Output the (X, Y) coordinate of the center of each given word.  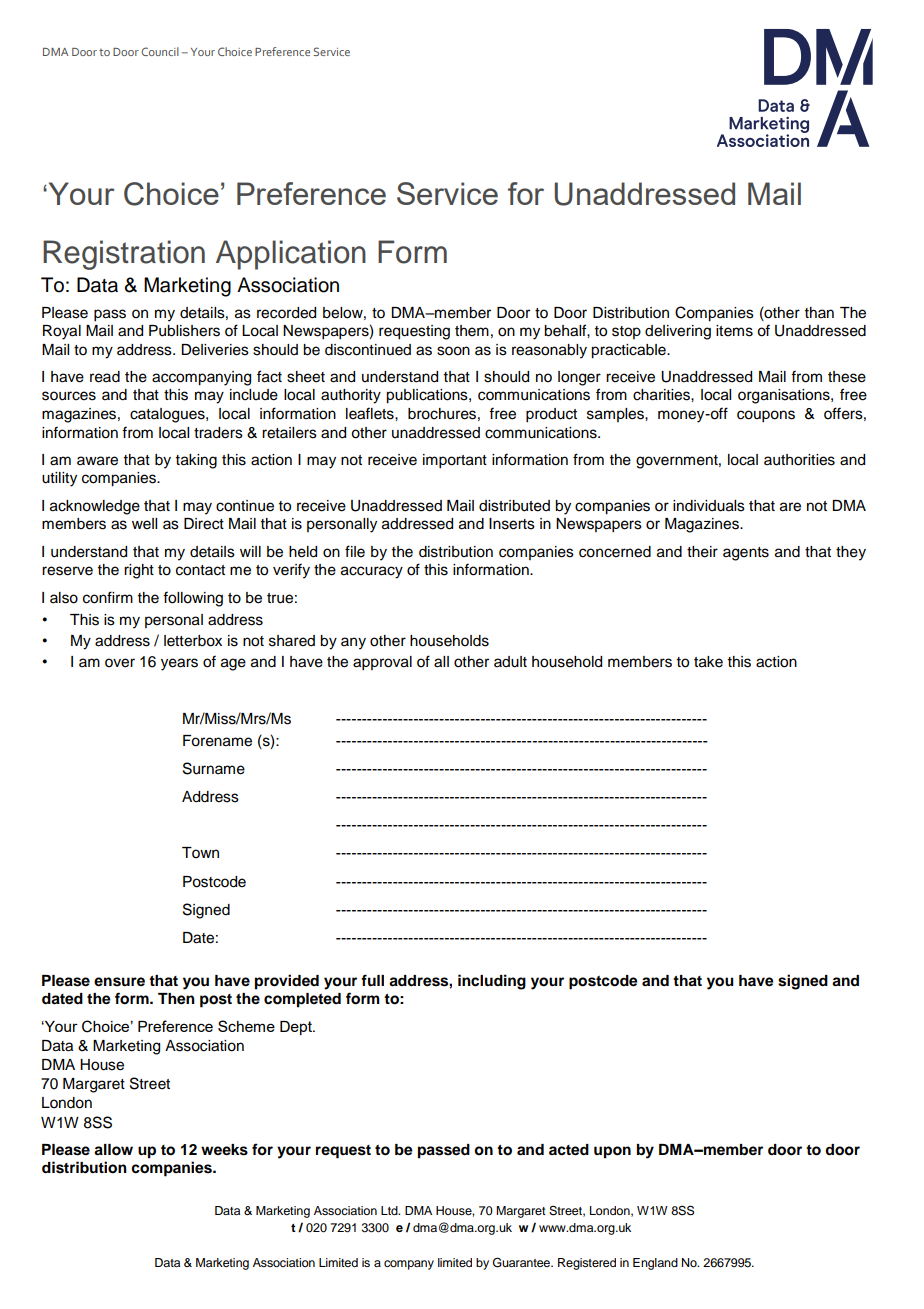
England (655, 1264)
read (105, 377)
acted (569, 1150)
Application (291, 255)
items (734, 331)
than (819, 312)
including (492, 982)
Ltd (390, 1210)
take (708, 662)
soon (453, 351)
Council (160, 51)
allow (113, 1150)
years (179, 664)
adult (510, 662)
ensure (119, 982)
